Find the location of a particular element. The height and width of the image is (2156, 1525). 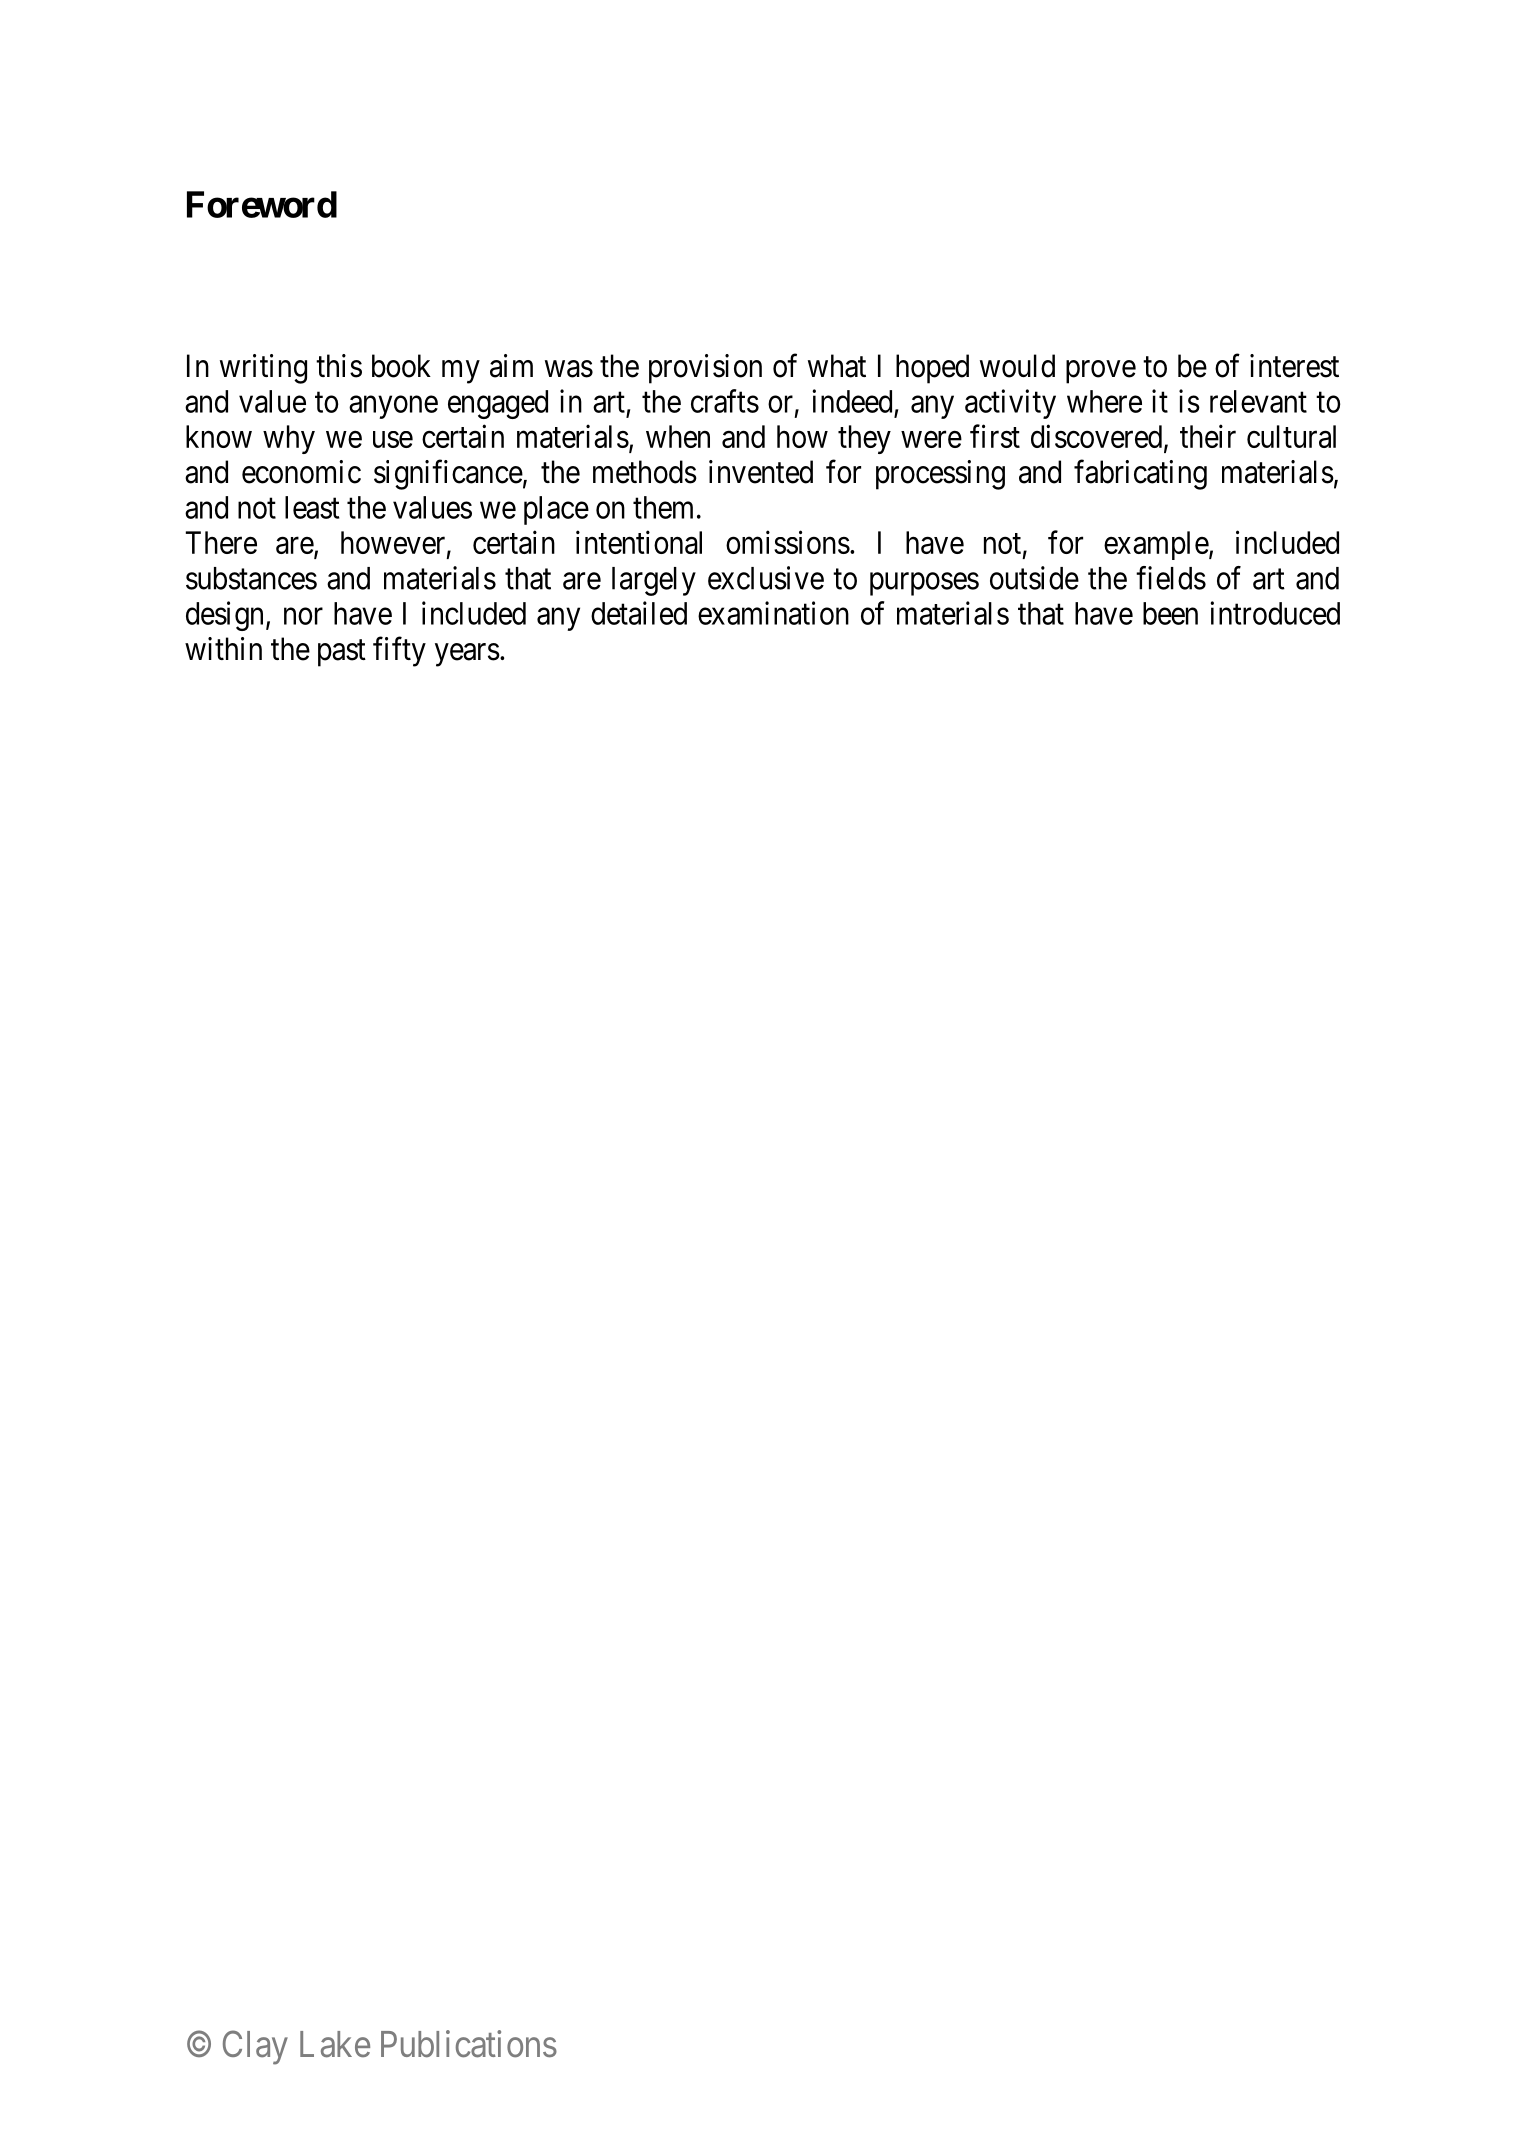

been is located at coordinates (1170, 613).
